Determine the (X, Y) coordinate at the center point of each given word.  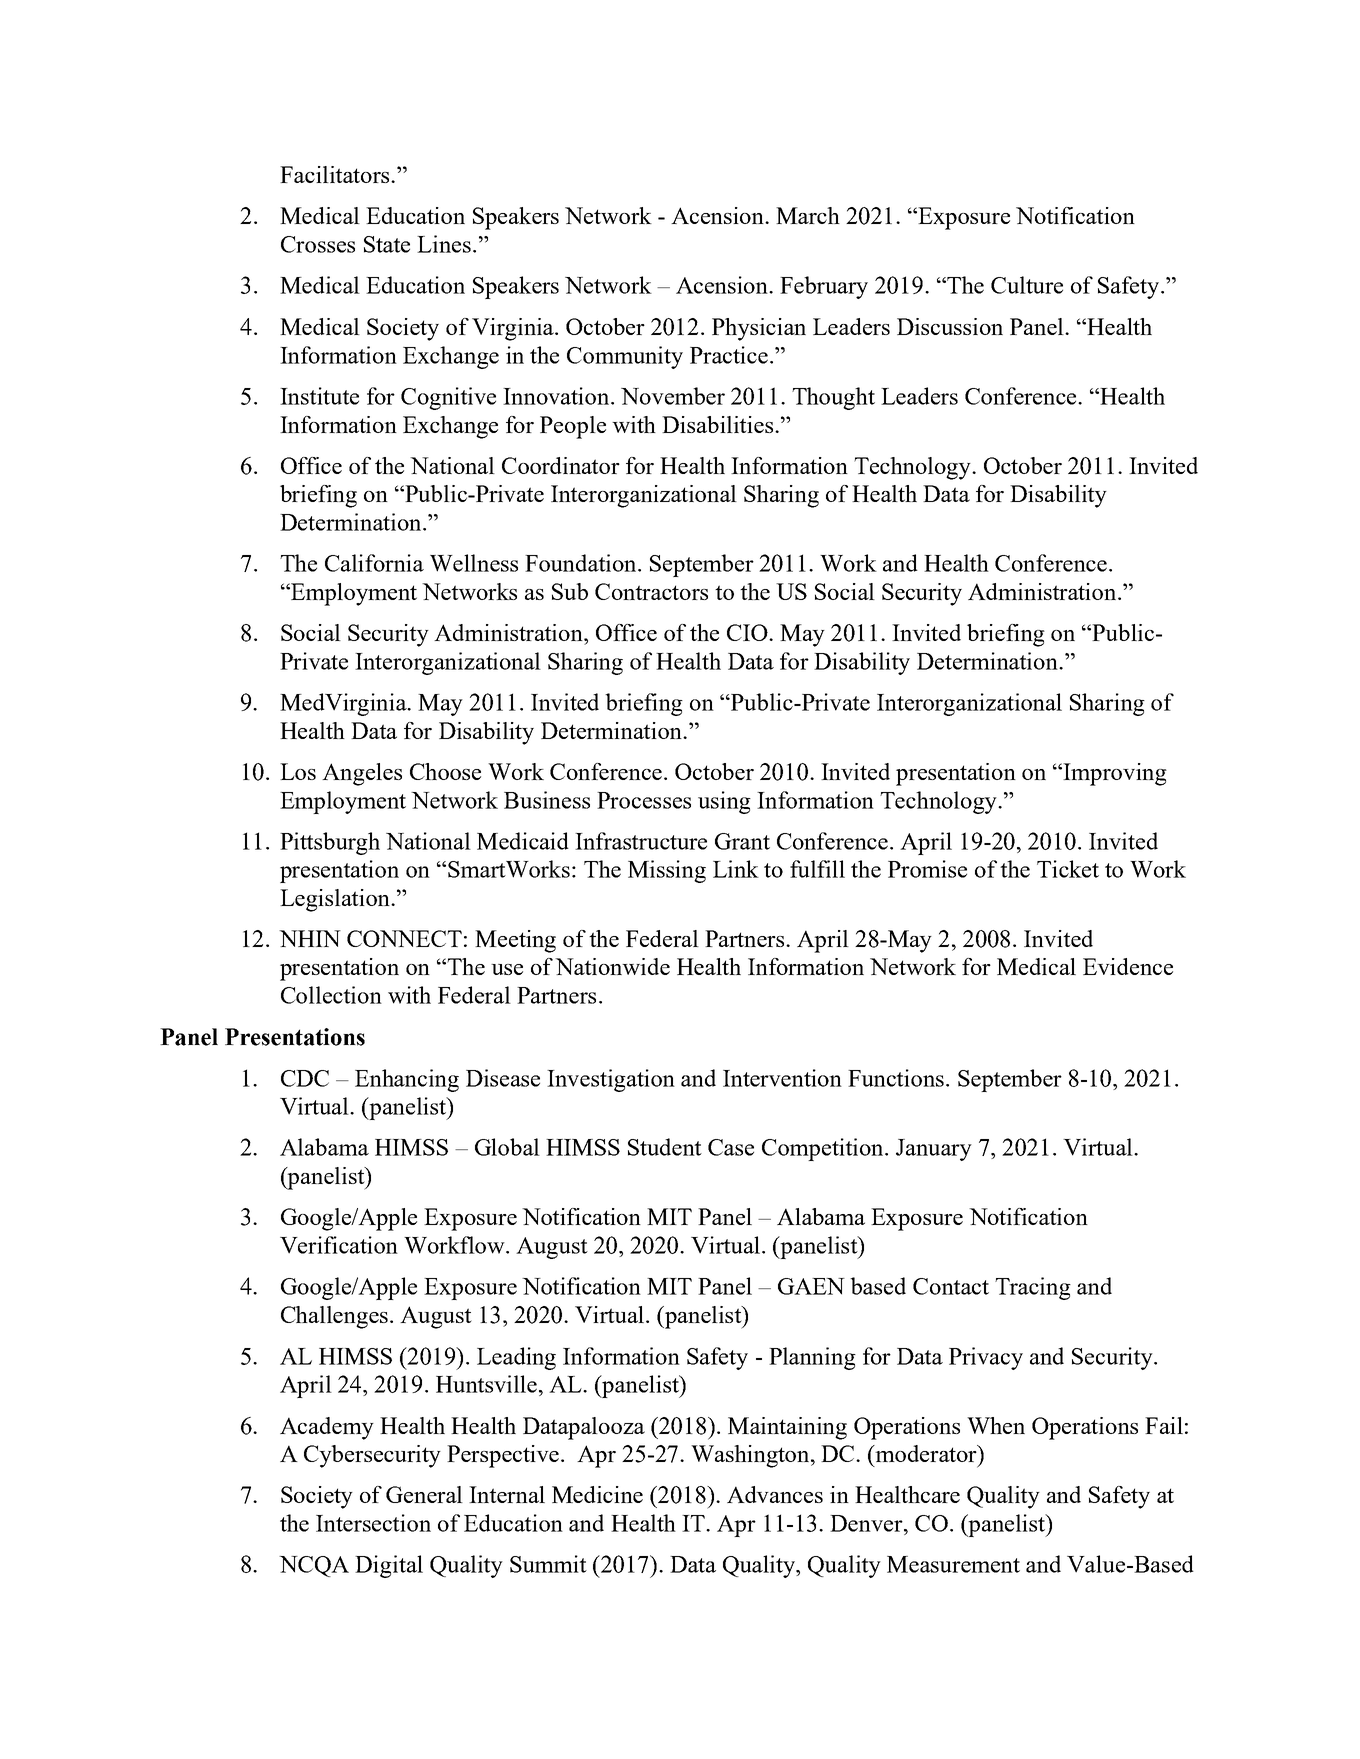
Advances (775, 1494)
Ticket (1068, 869)
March (808, 215)
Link (736, 869)
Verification (339, 1245)
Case (731, 1147)
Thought (833, 398)
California (374, 563)
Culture (1027, 285)
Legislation (336, 900)
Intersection (373, 1523)
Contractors (651, 591)
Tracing (1033, 1288)
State (387, 244)
